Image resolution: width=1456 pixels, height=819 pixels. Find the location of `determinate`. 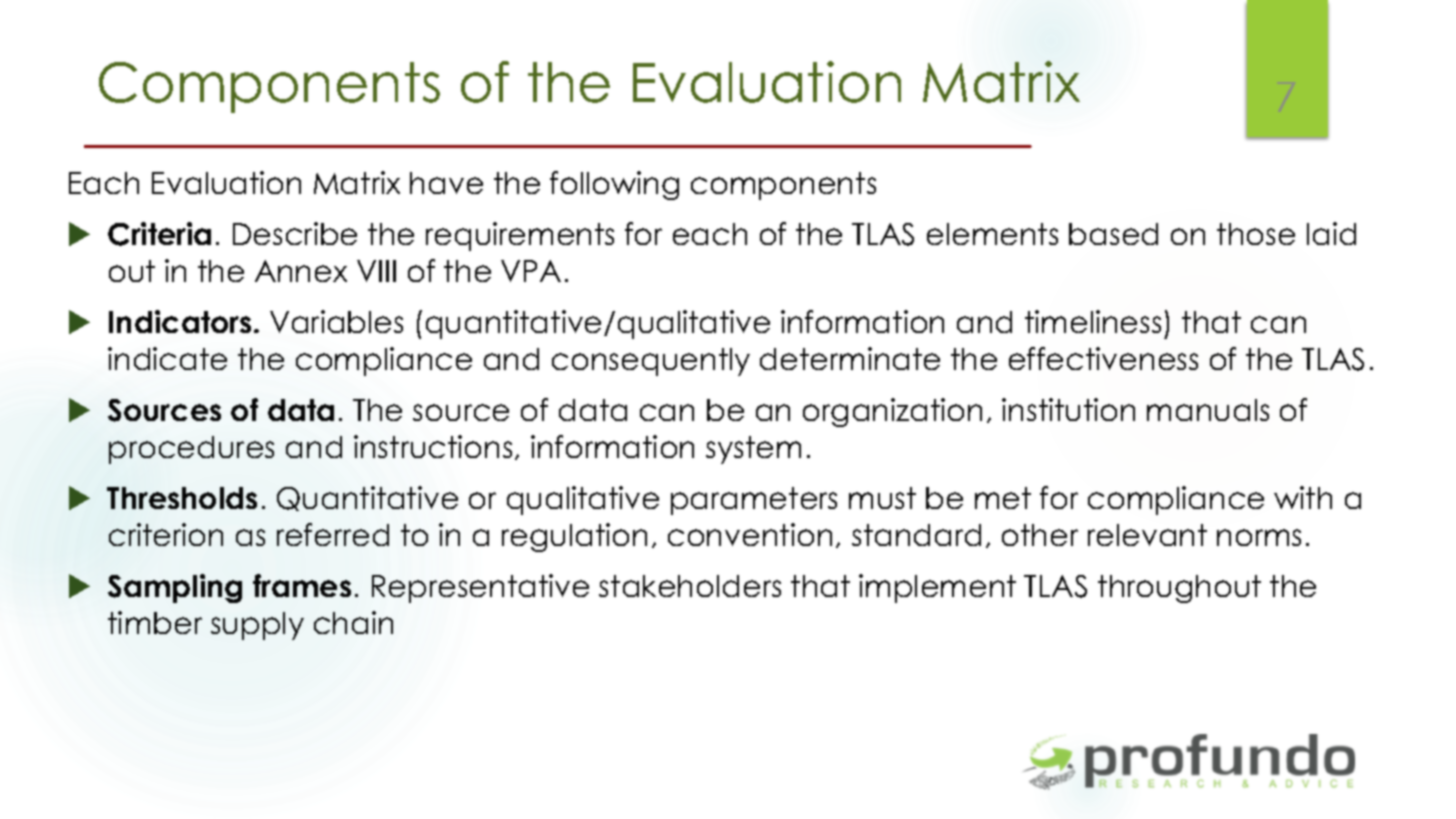

determinate is located at coordinates (850, 358).
